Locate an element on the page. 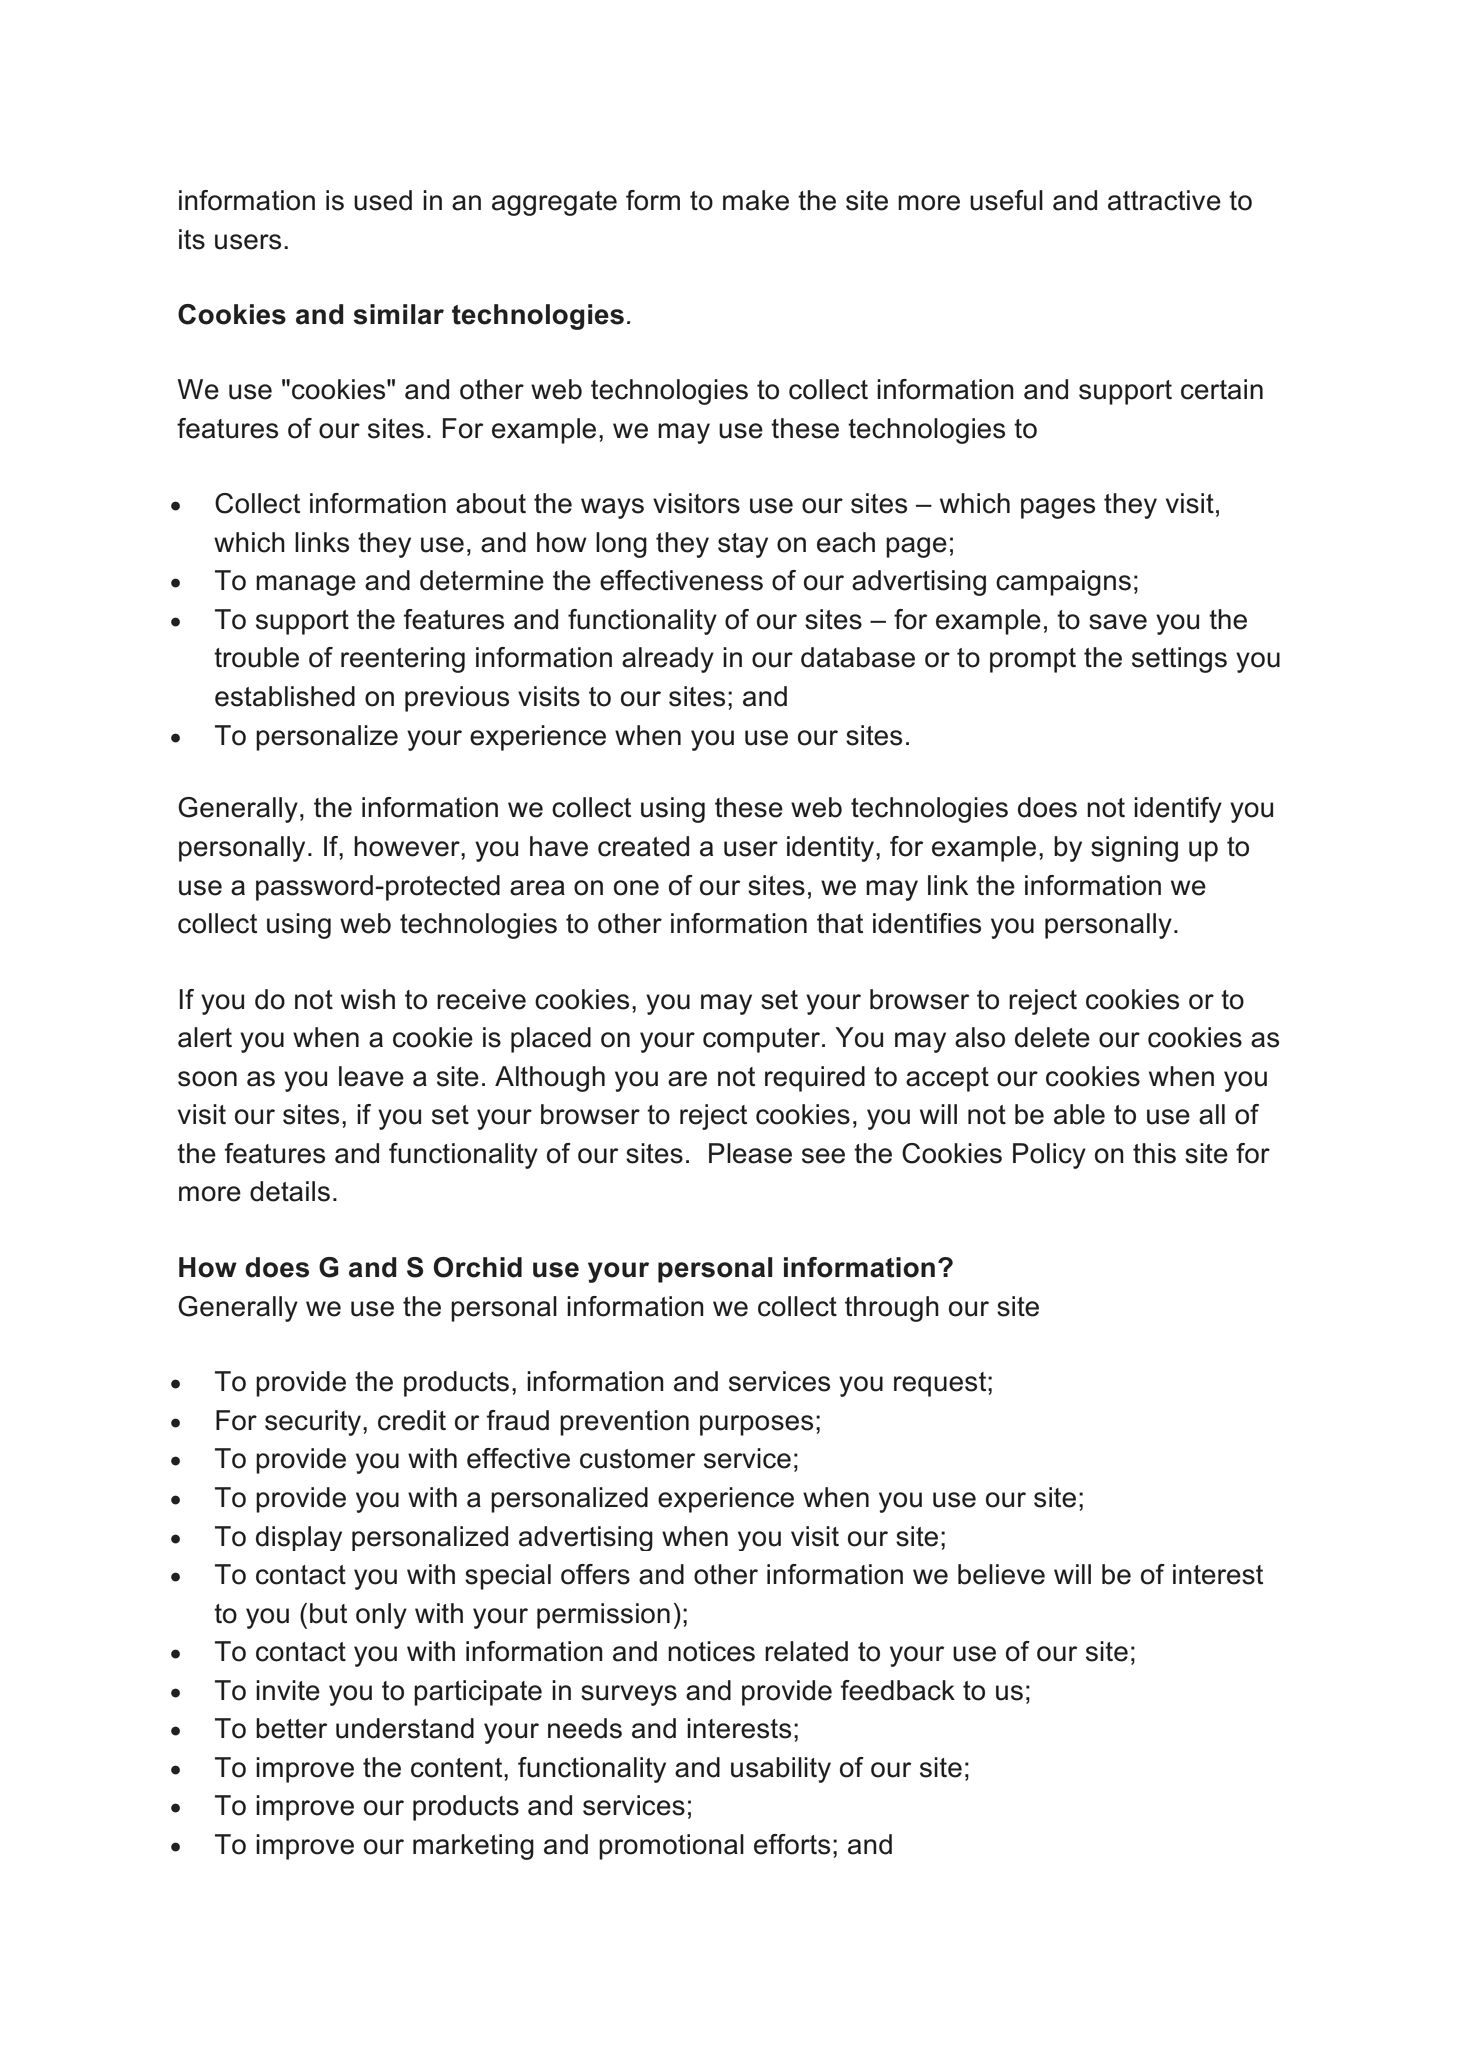 Image resolution: width=1459 pixels, height=2063 pixels. believe is located at coordinates (1001, 1574).
